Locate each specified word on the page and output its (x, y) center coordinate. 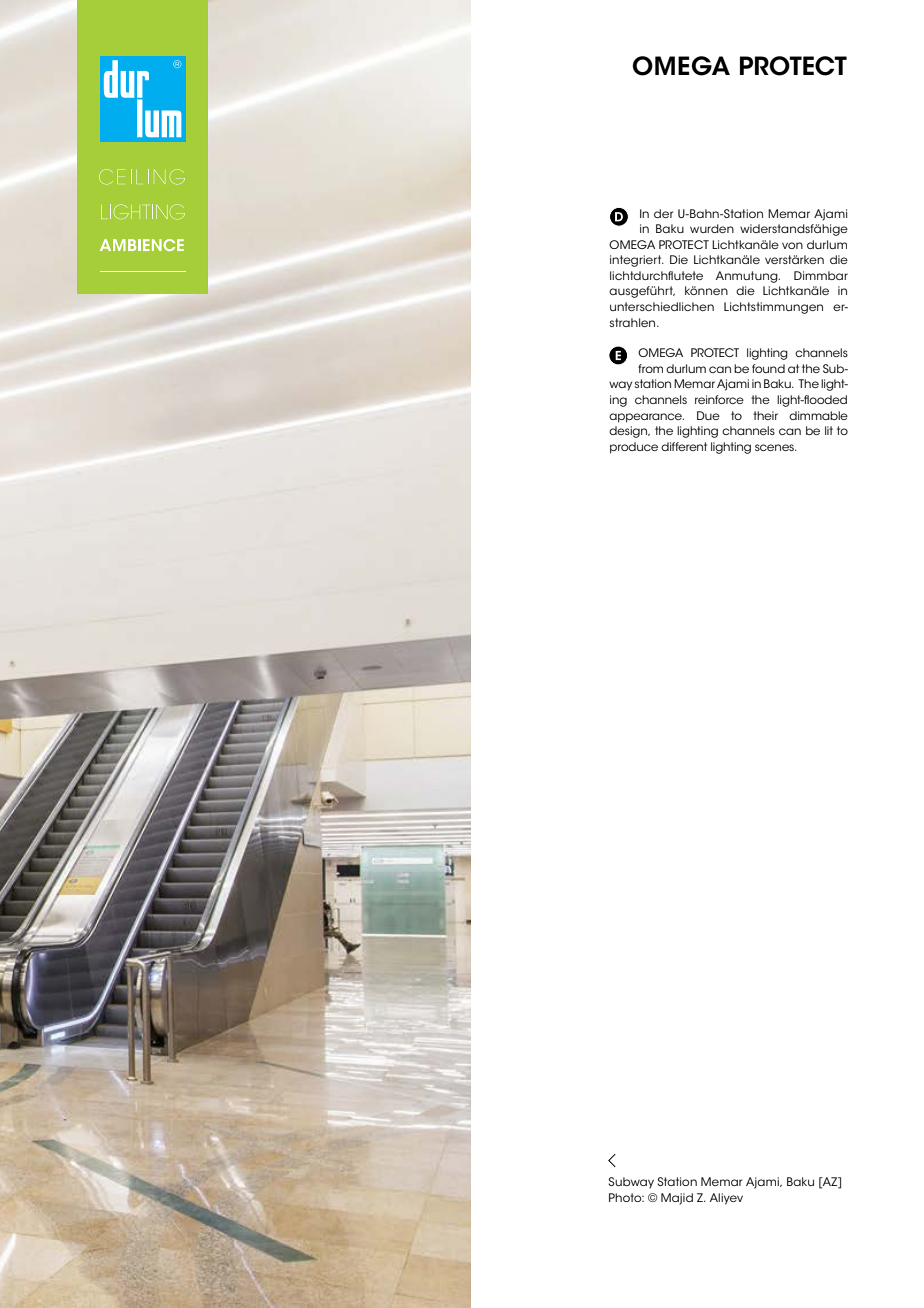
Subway (631, 1183)
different (684, 446)
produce (634, 448)
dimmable (818, 415)
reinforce (719, 399)
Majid (677, 1199)
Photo (626, 1197)
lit (829, 430)
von (792, 245)
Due (708, 415)
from (650, 368)
